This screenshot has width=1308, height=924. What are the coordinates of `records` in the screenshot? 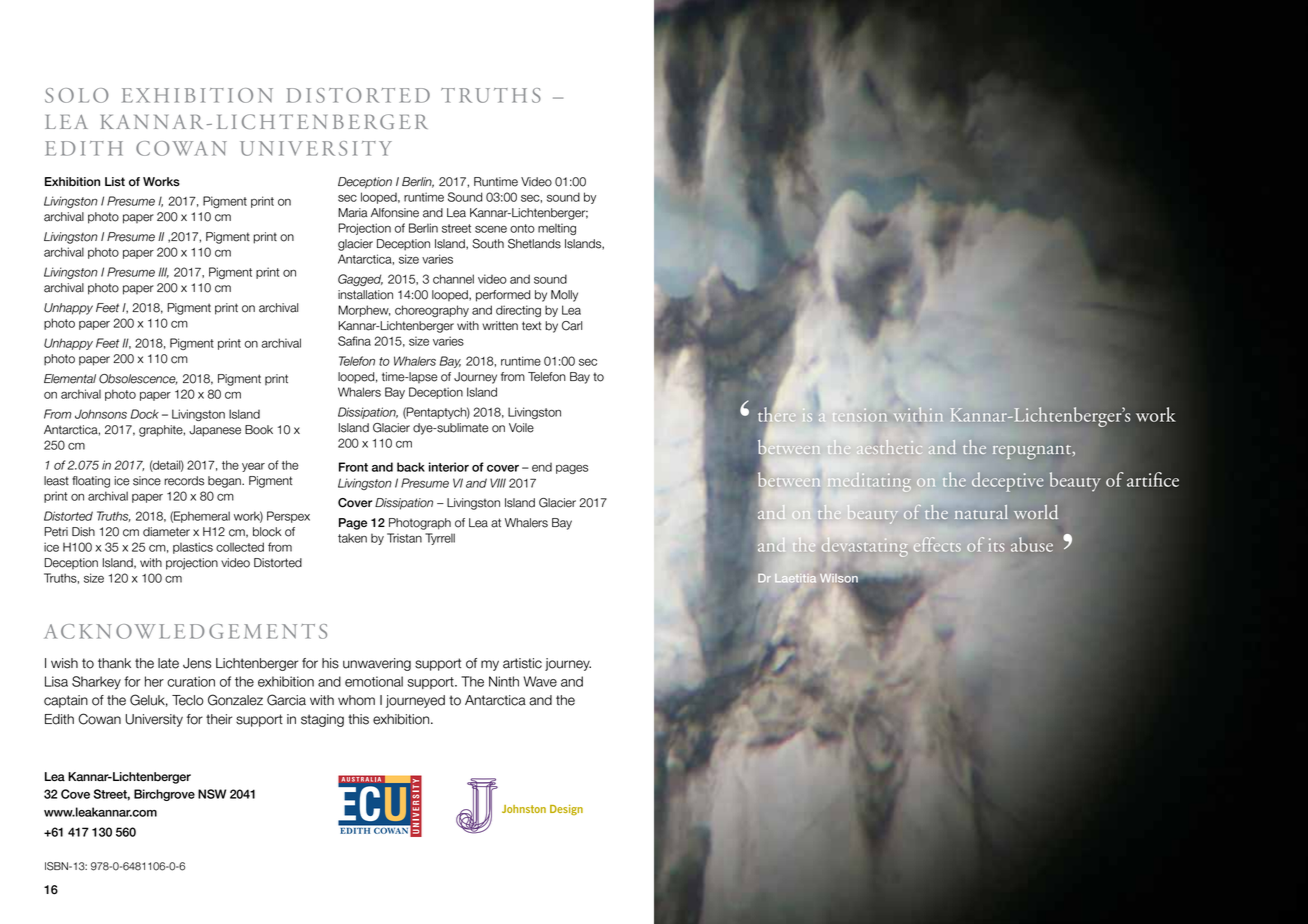 It's located at (184, 481).
